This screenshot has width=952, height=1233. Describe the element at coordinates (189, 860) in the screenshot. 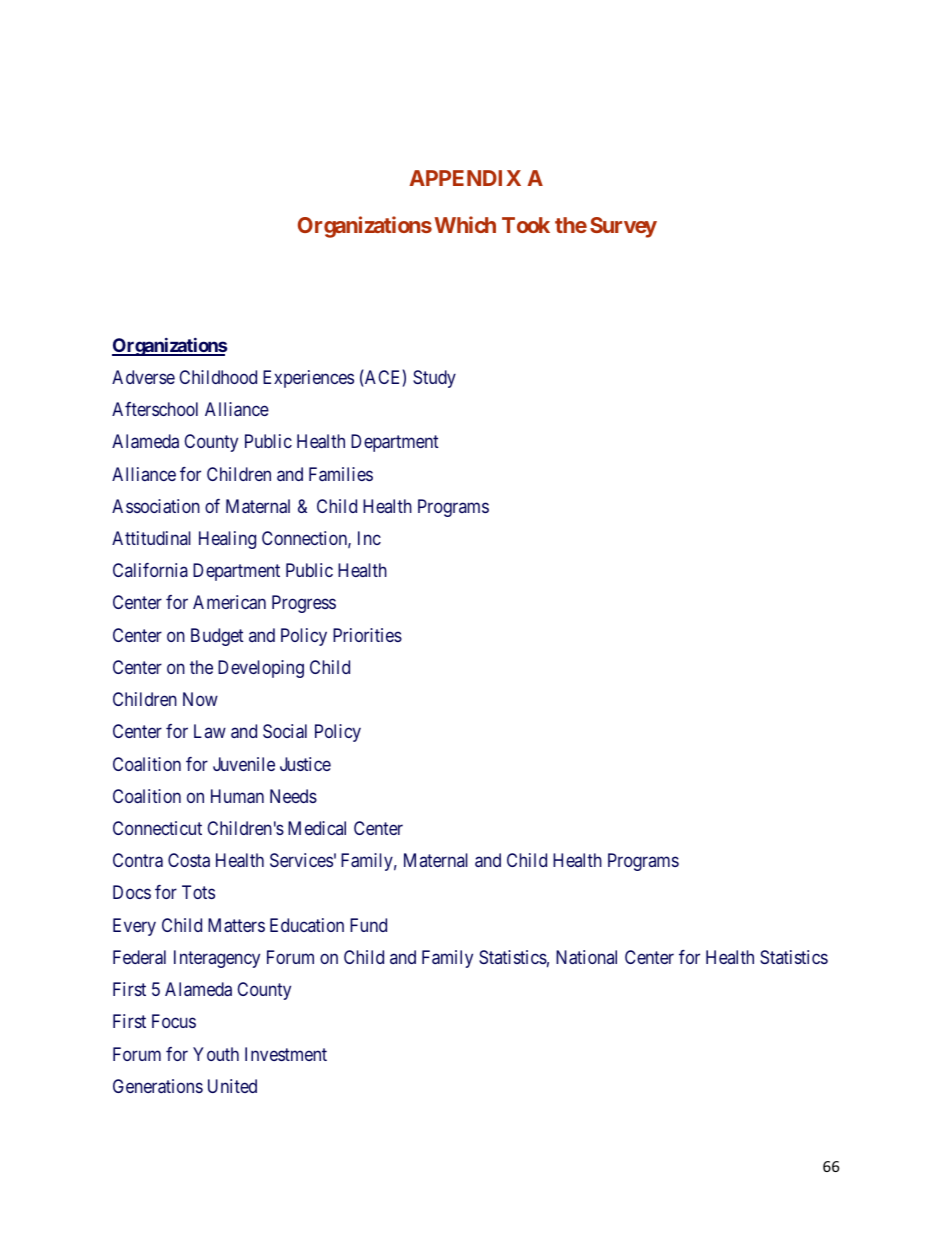

I see `Costa` at that location.
